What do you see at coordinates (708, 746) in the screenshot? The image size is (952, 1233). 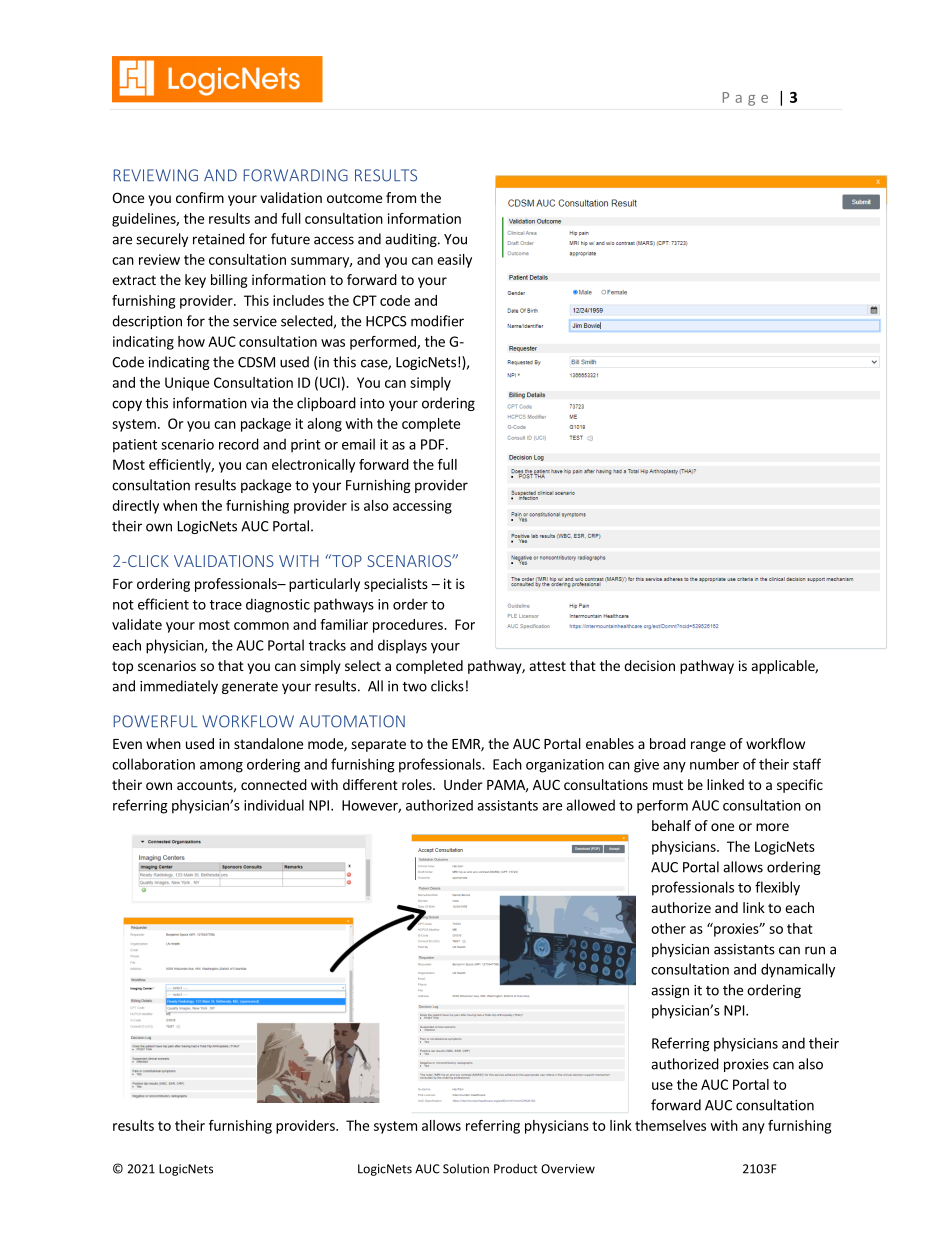 I see `range` at bounding box center [708, 746].
